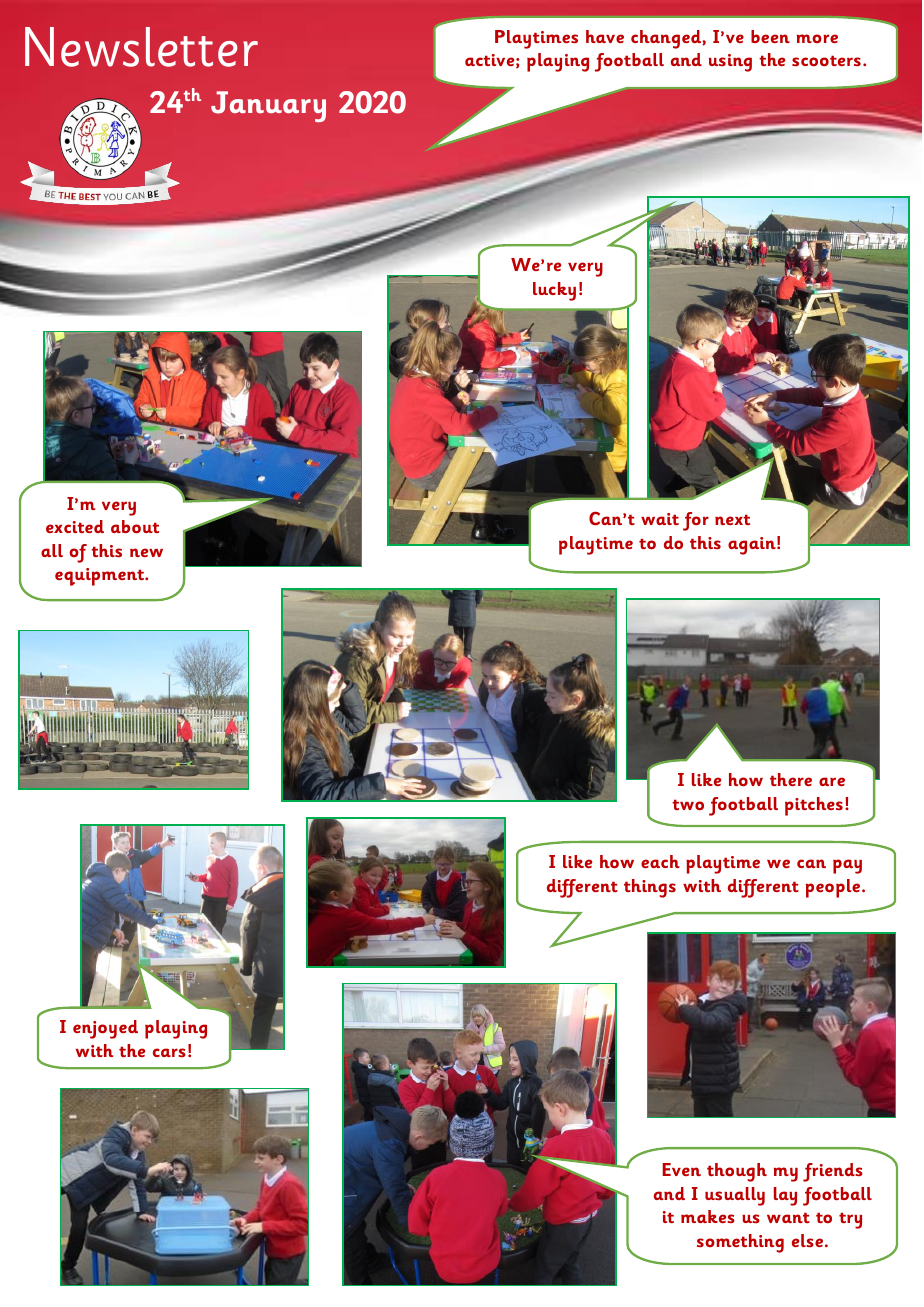 Image resolution: width=924 pixels, height=1307 pixels. What do you see at coordinates (681, 1169) in the image?
I see `Even` at bounding box center [681, 1169].
